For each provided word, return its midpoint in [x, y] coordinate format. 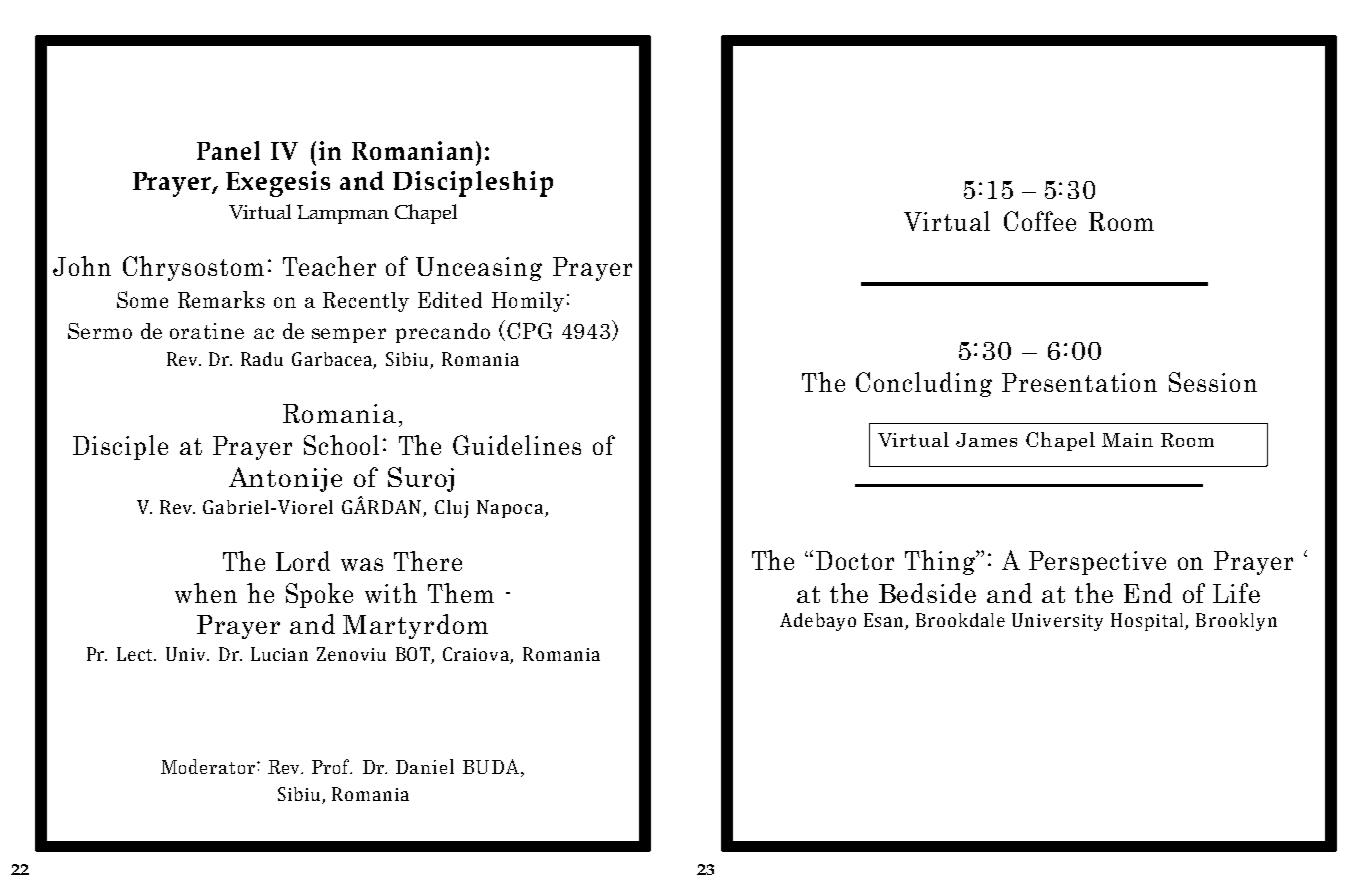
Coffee [1040, 221]
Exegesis [278, 184]
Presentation [1079, 382]
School [341, 445]
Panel [228, 150]
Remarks [221, 299]
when [206, 593]
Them [461, 593]
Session [1213, 382]
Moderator [208, 766]
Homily [528, 302]
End [1148, 593]
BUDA [492, 768]
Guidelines [517, 445]
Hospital [1148, 622]
